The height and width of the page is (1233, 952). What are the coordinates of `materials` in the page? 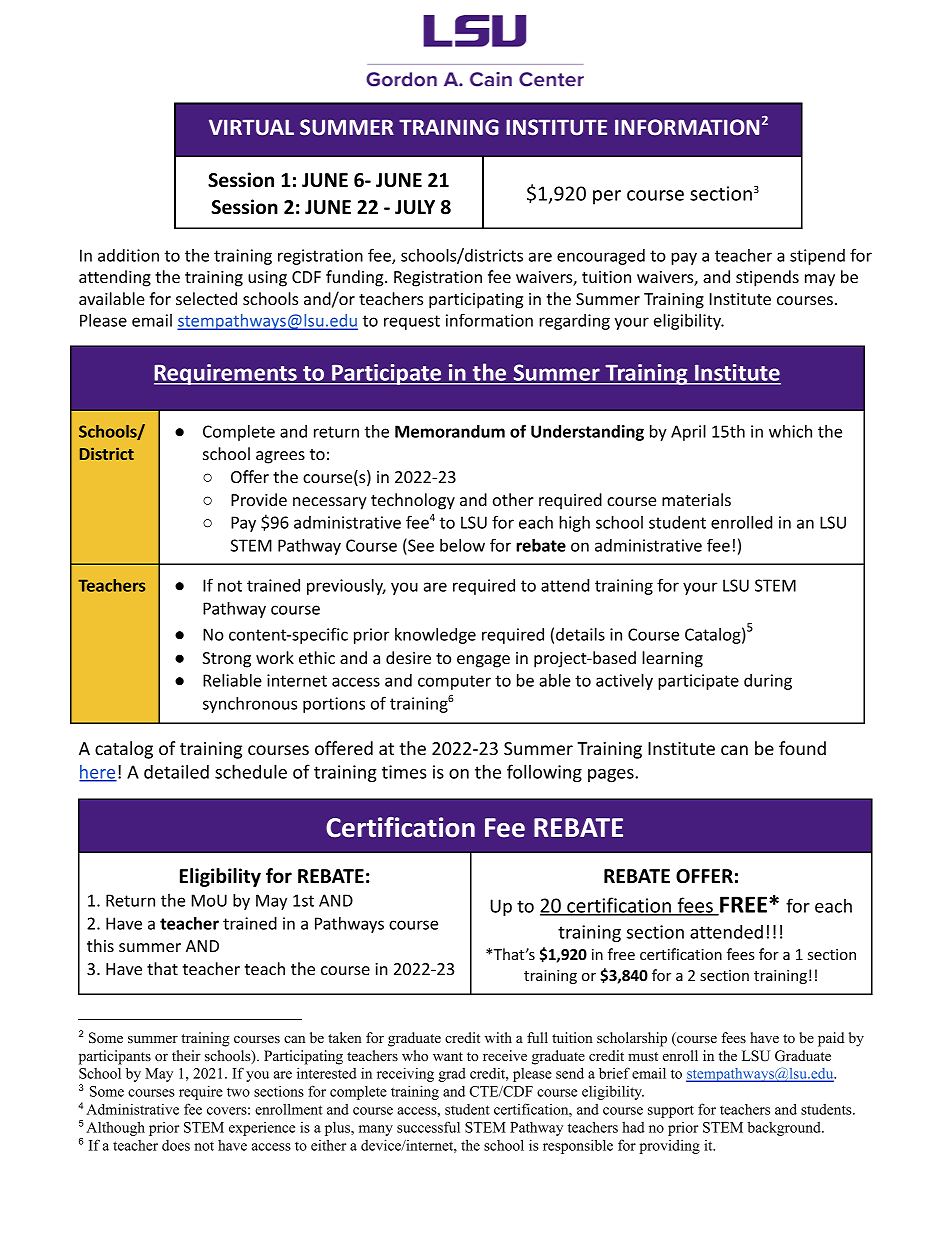 It's located at (696, 499).
